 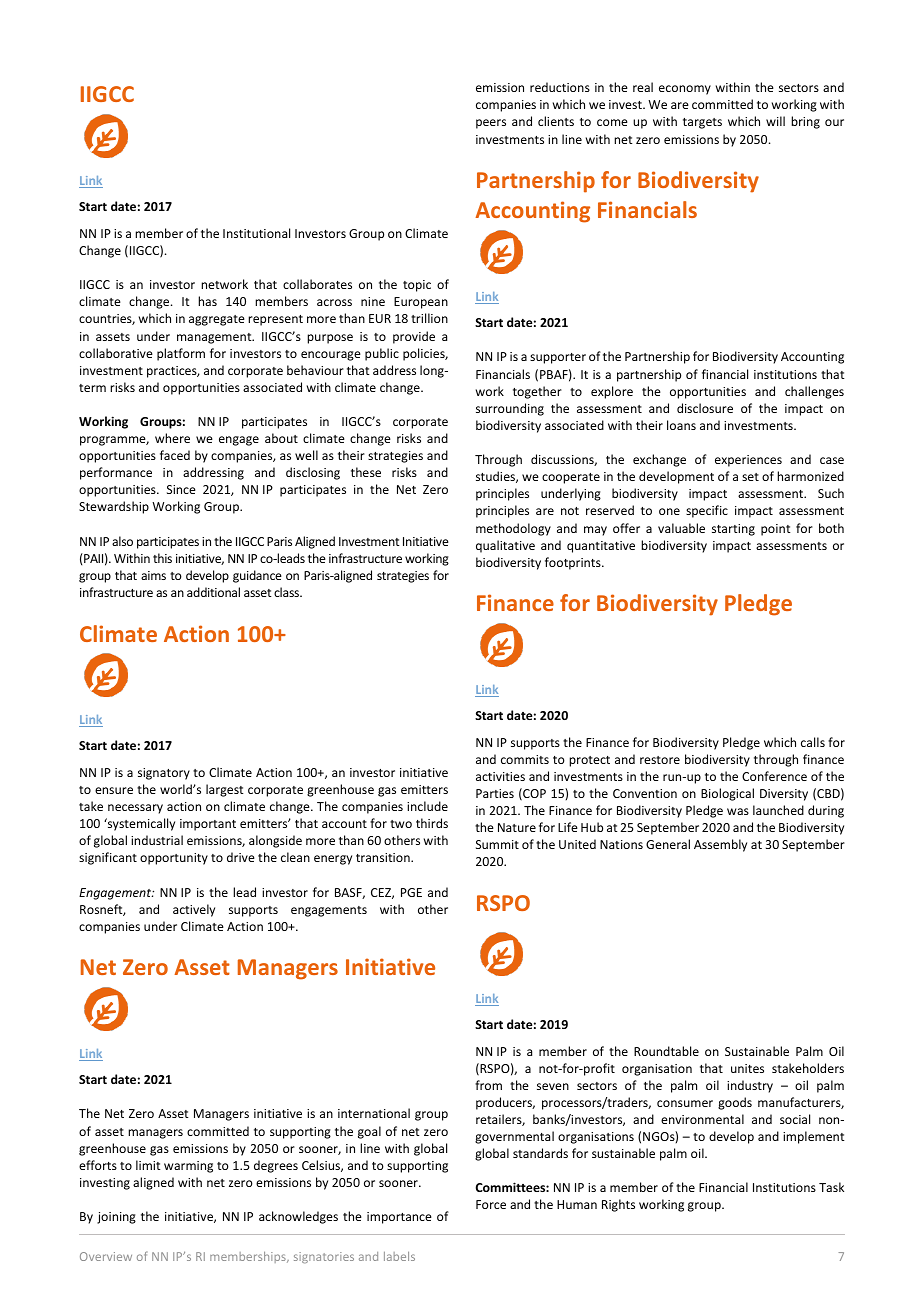 I want to click on Summit, so click(x=497, y=844).
